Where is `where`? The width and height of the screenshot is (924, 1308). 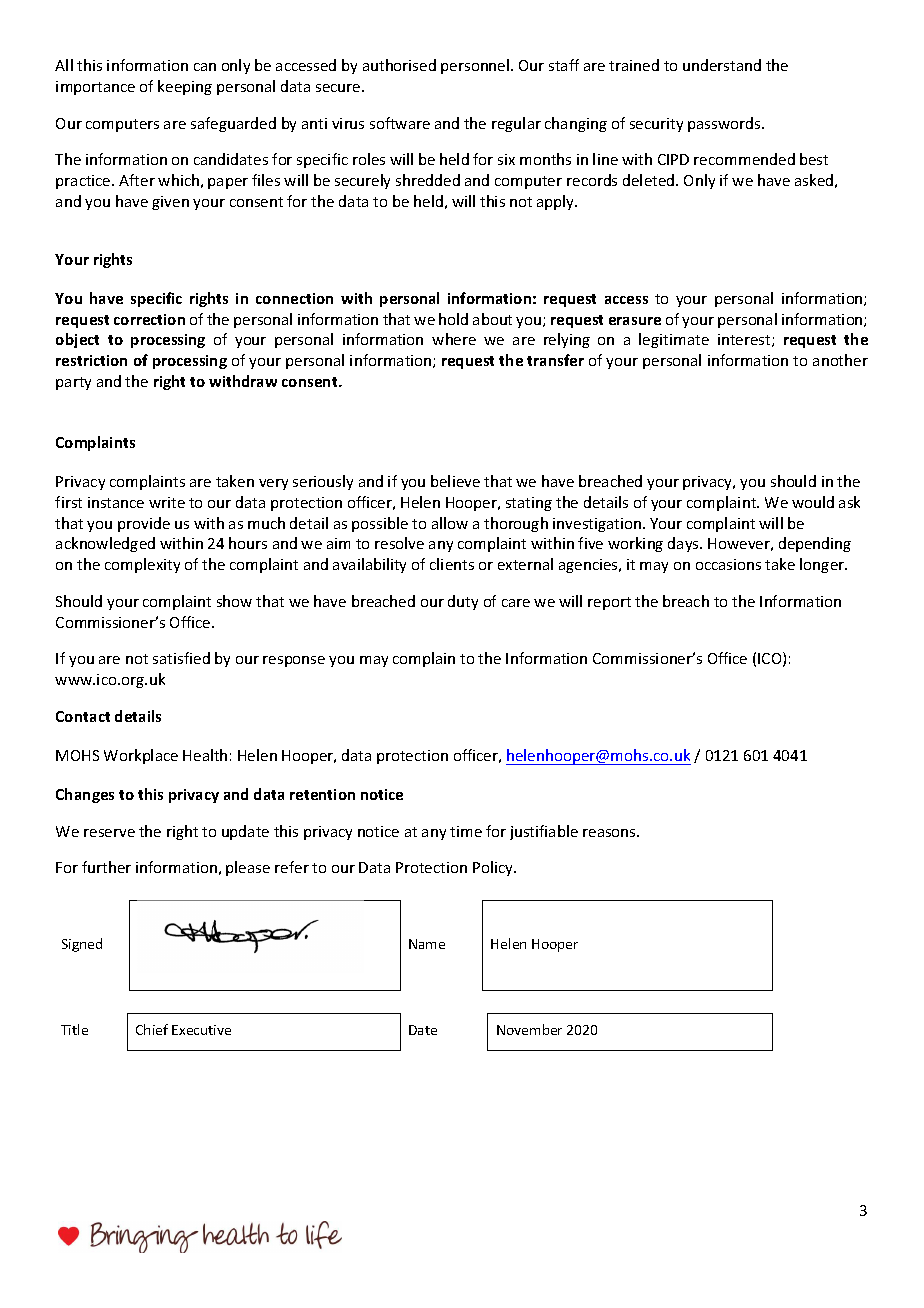
where is located at coordinates (454, 339).
